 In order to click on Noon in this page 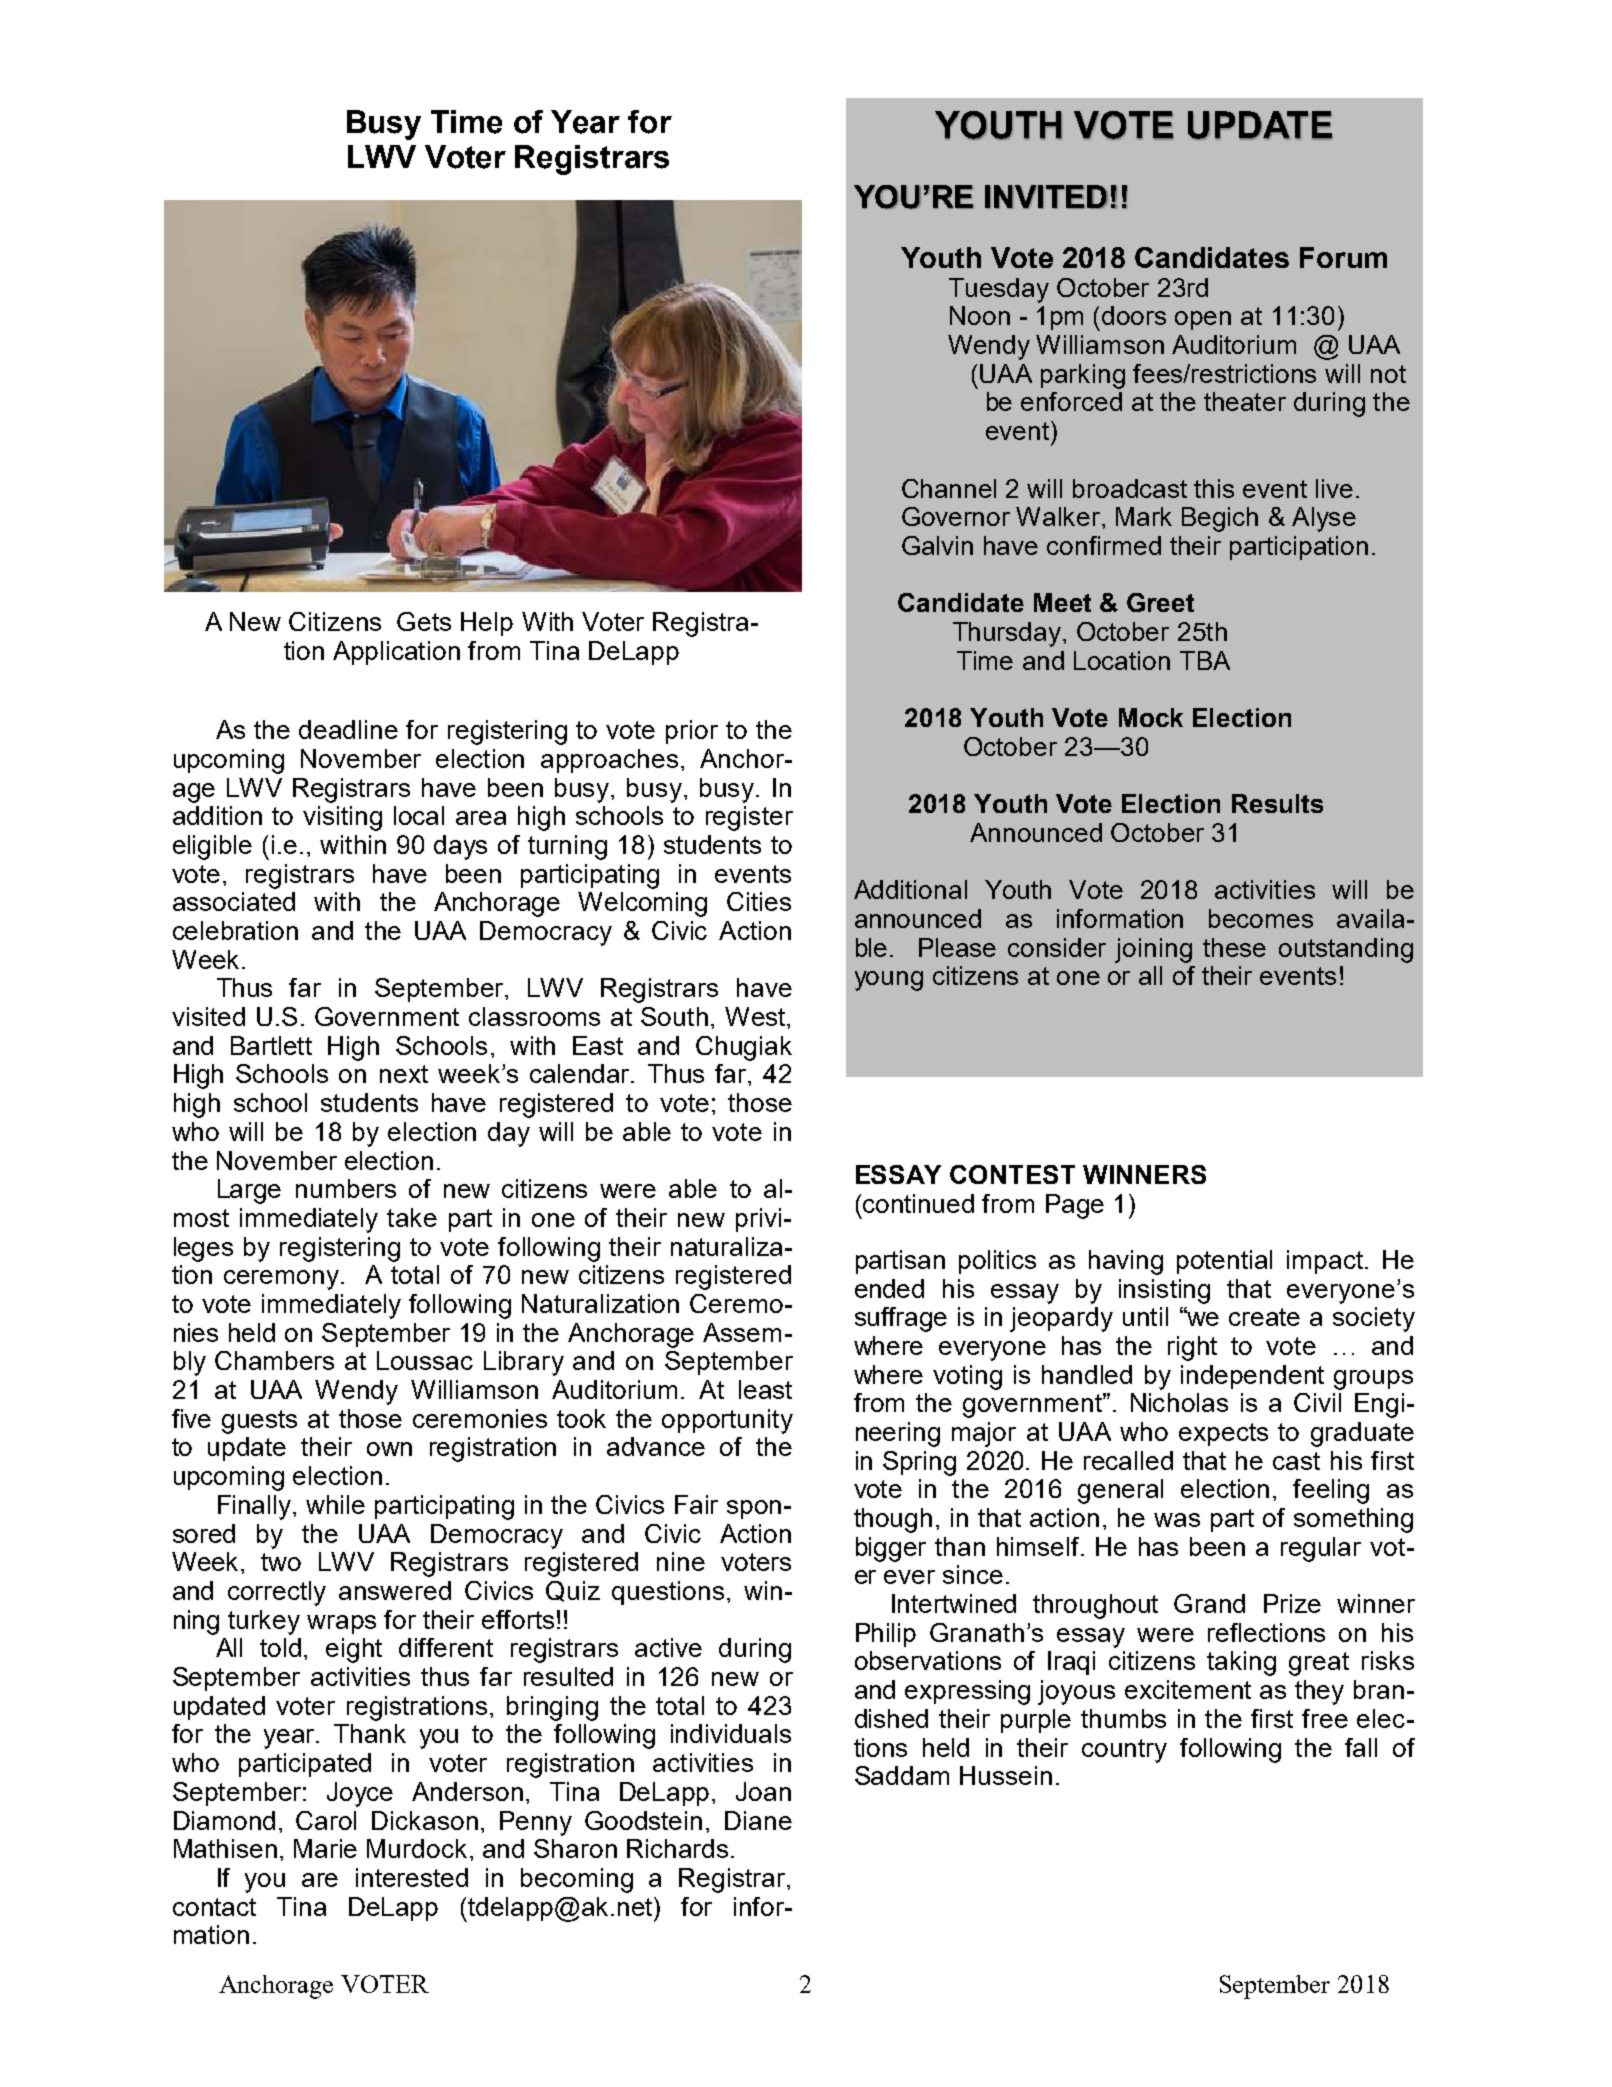, I will do `click(980, 315)`.
